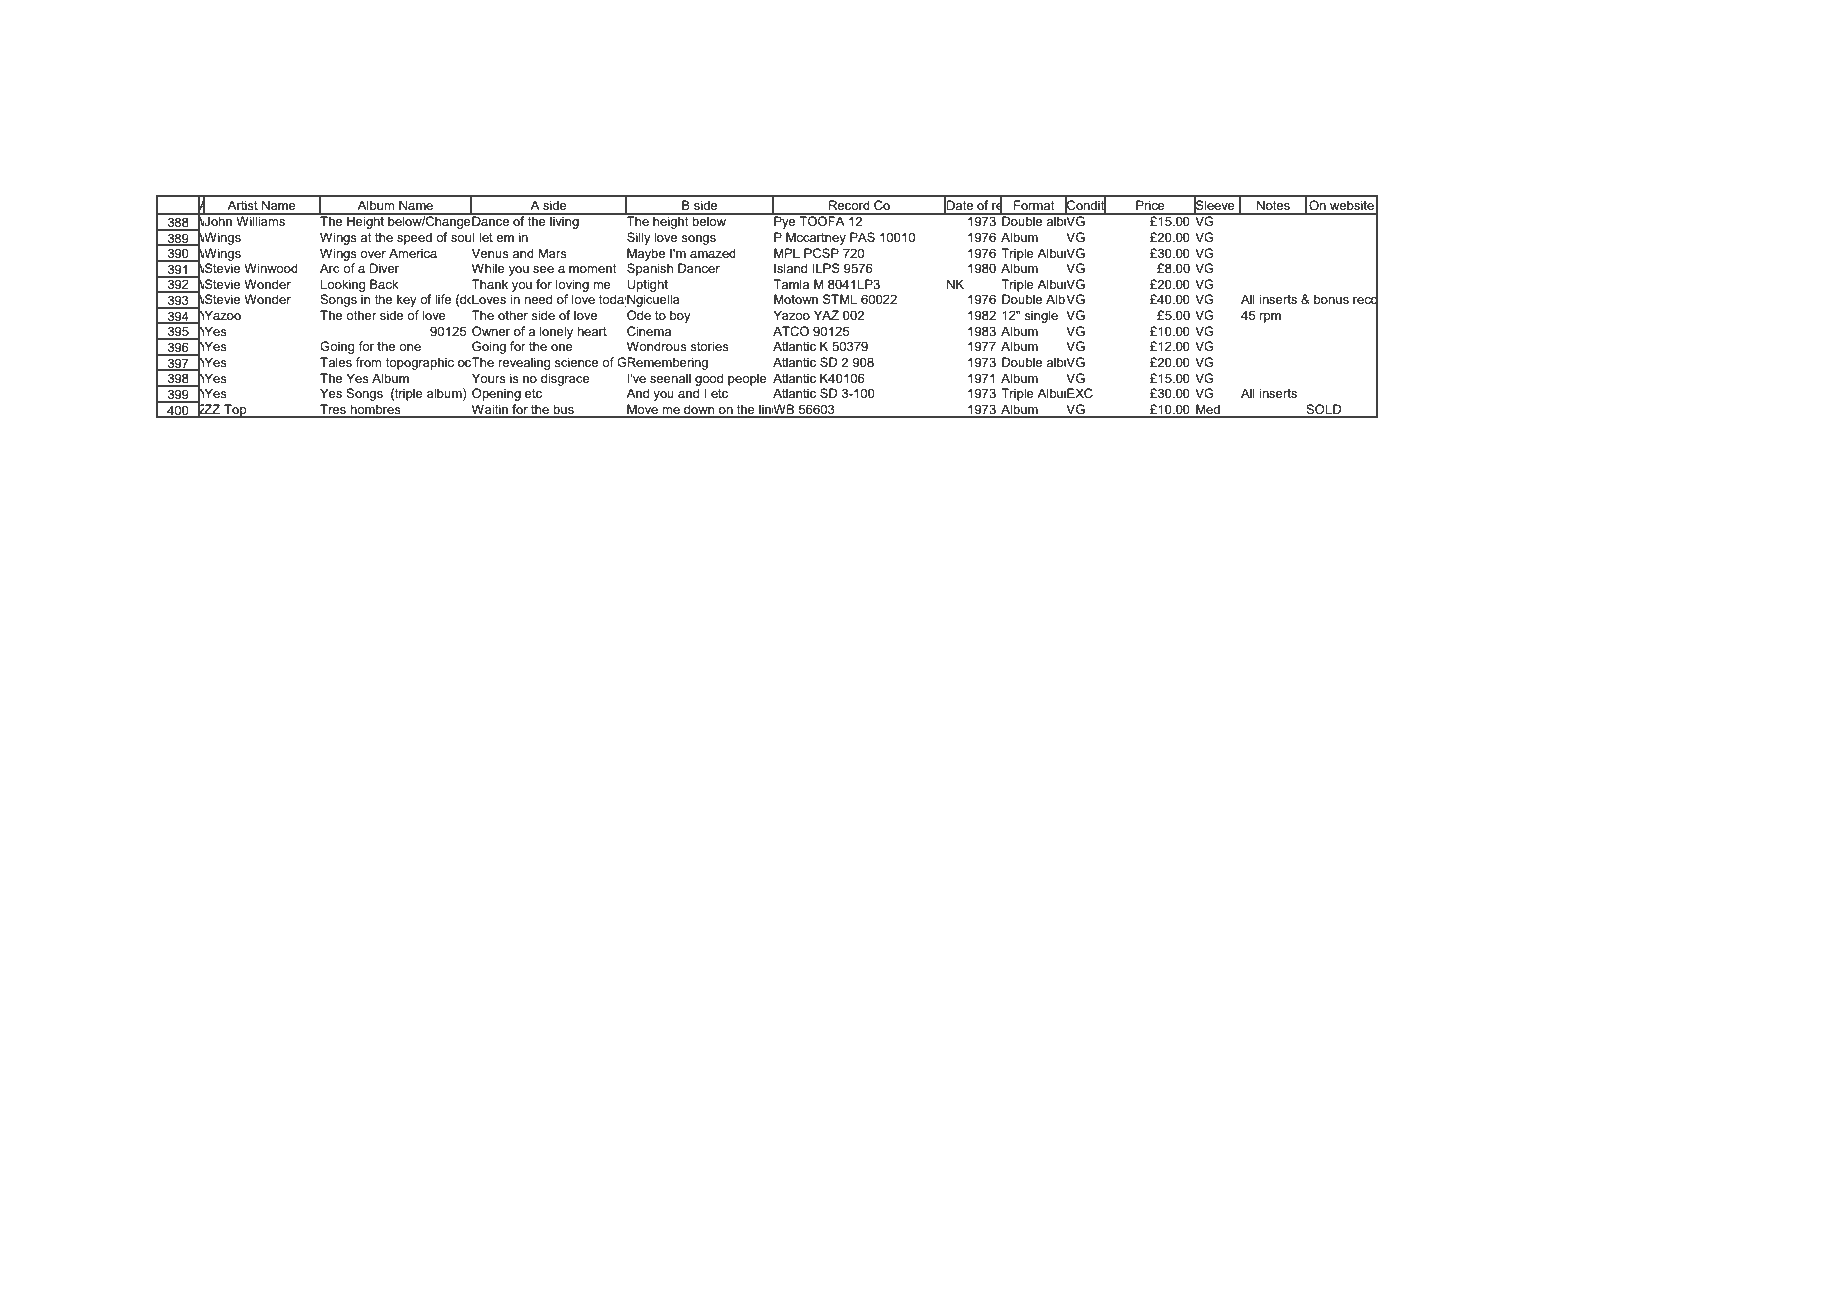 This screenshot has width=1829, height=1293. What do you see at coordinates (496, 394) in the screenshot?
I see `Opening` at bounding box center [496, 394].
